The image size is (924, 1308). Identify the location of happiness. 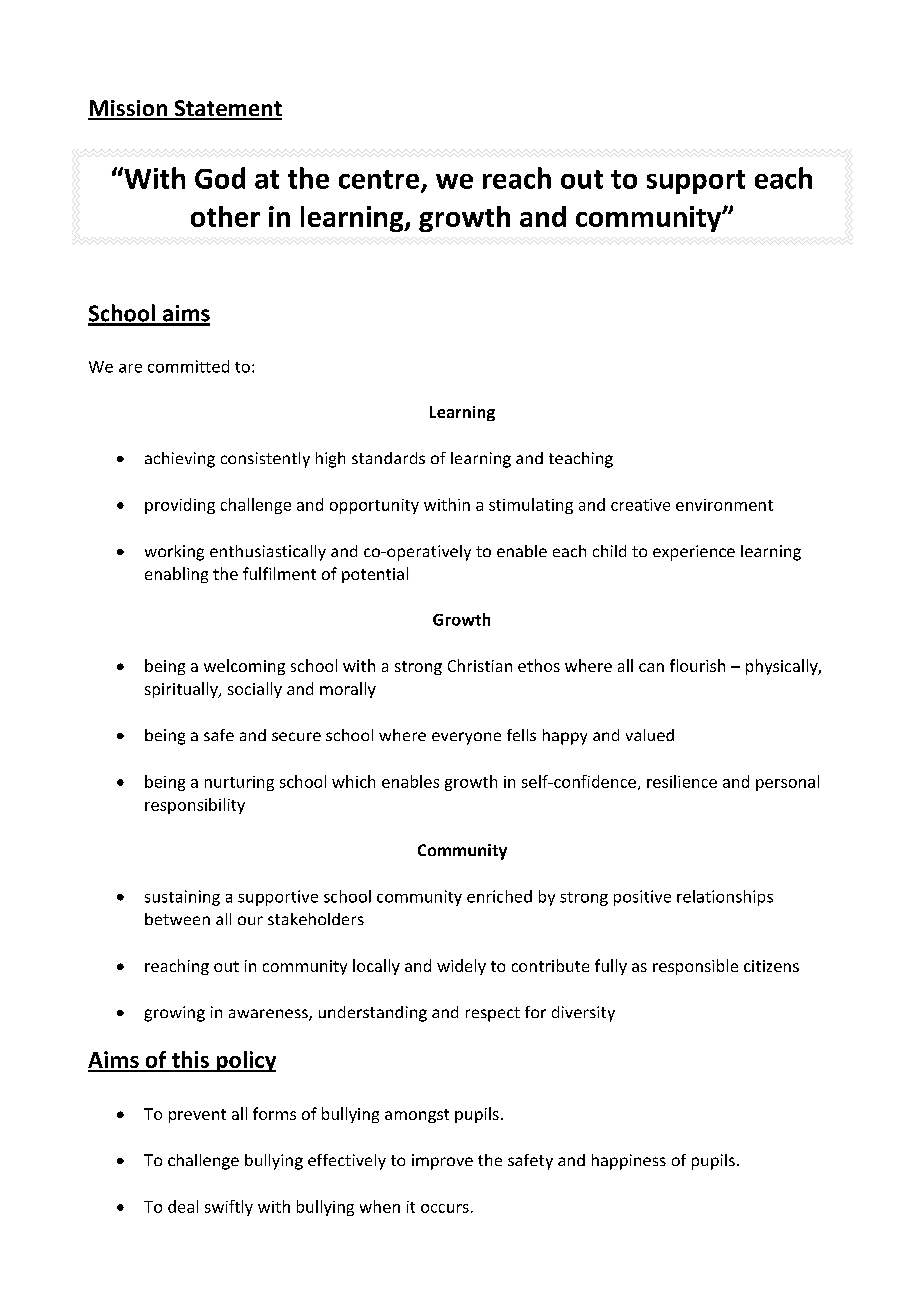
(629, 1162).
